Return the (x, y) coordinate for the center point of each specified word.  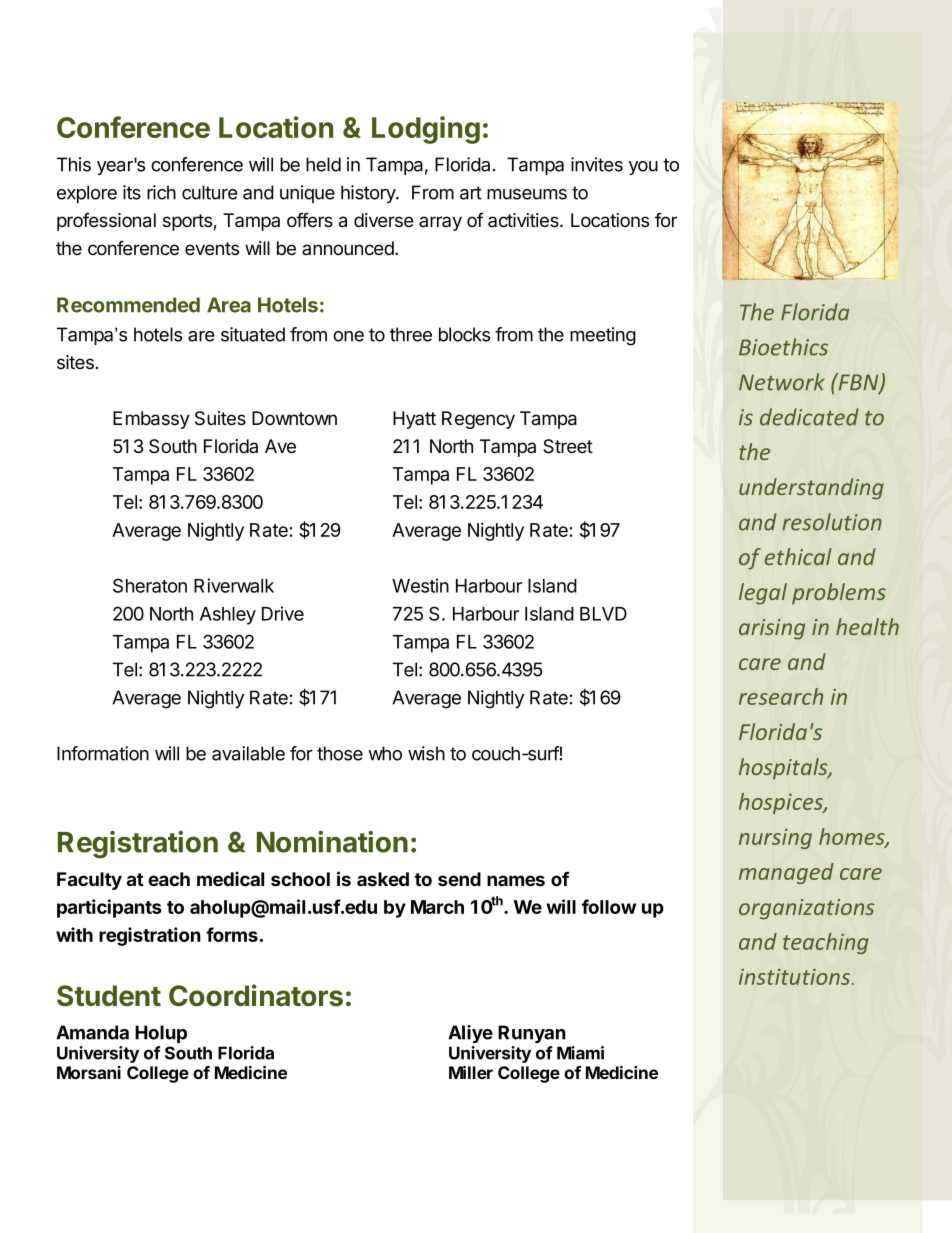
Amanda (92, 1032)
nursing (775, 838)
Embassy (151, 420)
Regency (478, 420)
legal (763, 594)
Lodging (426, 130)
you (643, 168)
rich (161, 192)
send (459, 879)
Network (782, 382)
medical (230, 878)
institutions (796, 976)
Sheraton (150, 585)
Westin (420, 585)
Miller (471, 1072)
